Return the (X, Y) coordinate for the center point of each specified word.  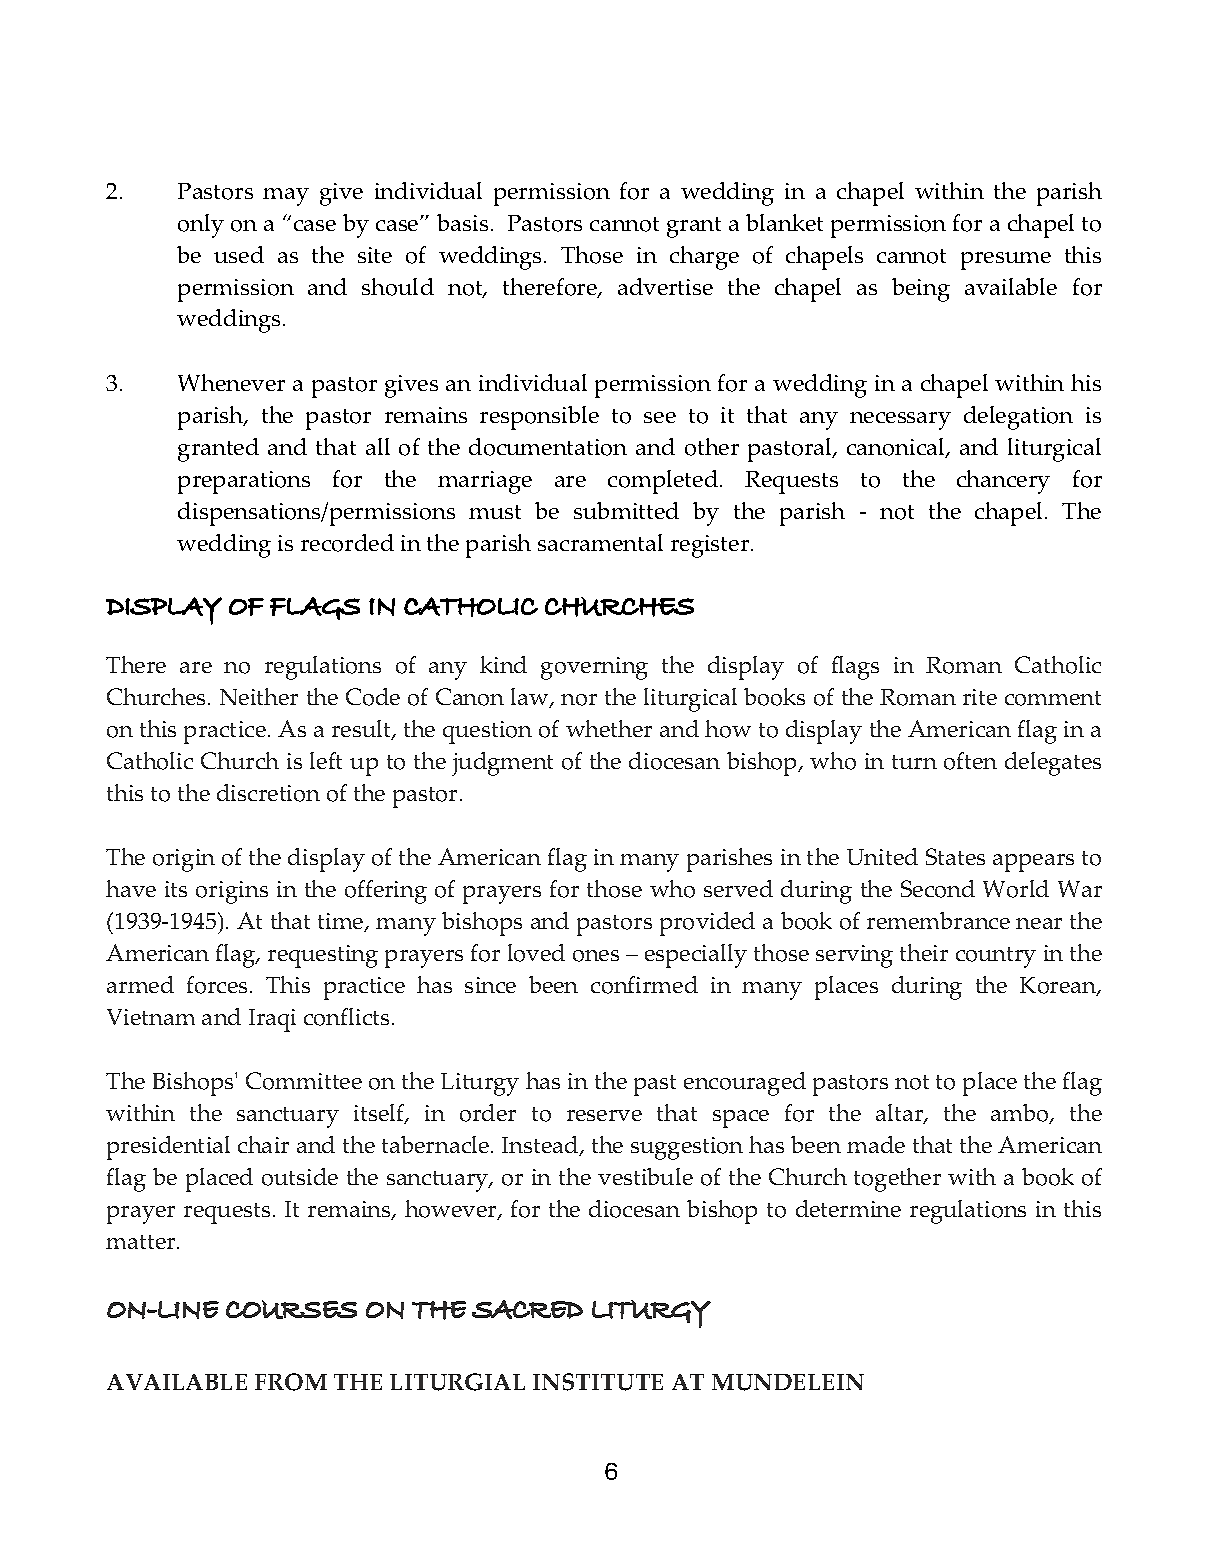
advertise (665, 286)
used (239, 254)
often (970, 761)
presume (1006, 261)
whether (609, 728)
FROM (291, 1382)
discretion (268, 793)
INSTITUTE (598, 1382)
